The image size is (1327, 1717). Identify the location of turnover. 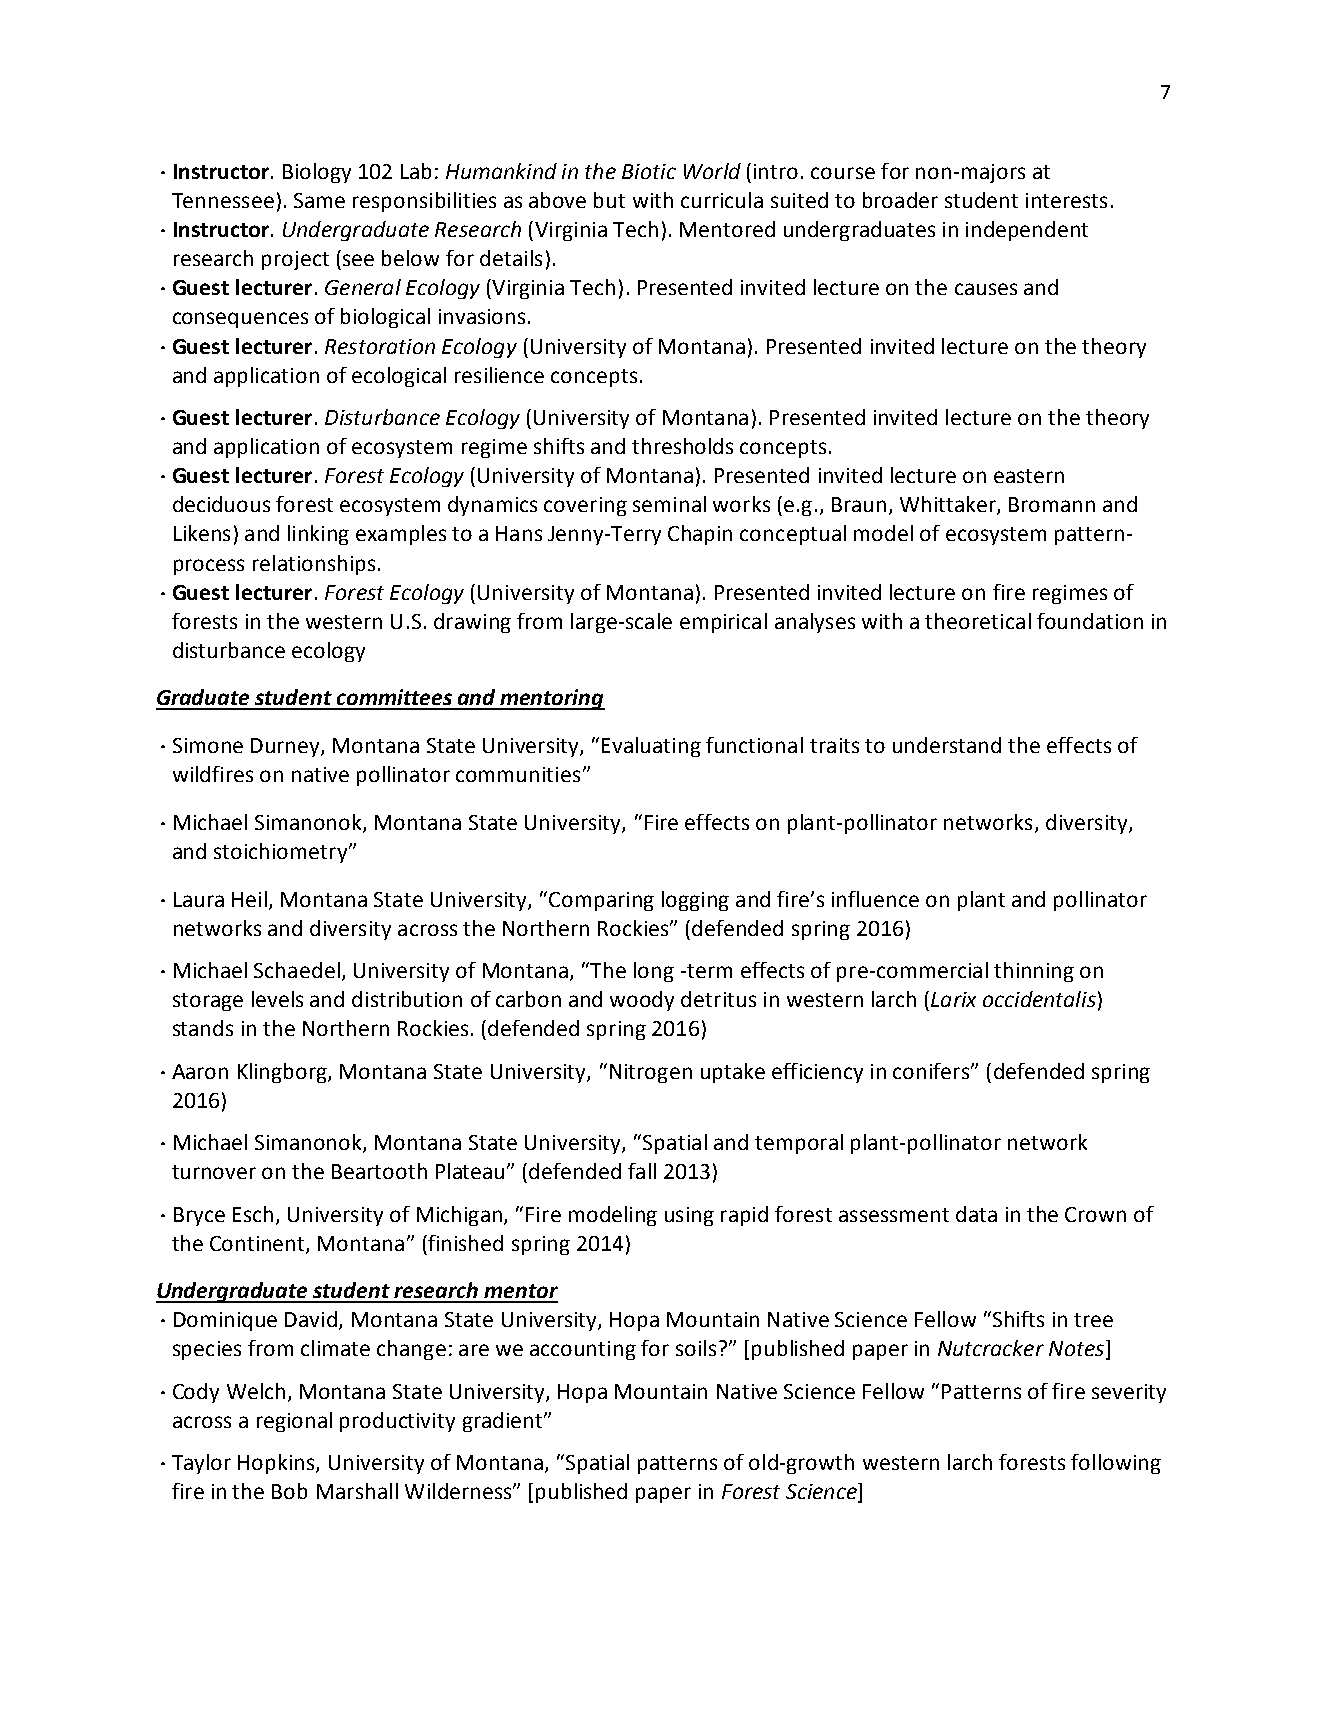
(214, 1172).
